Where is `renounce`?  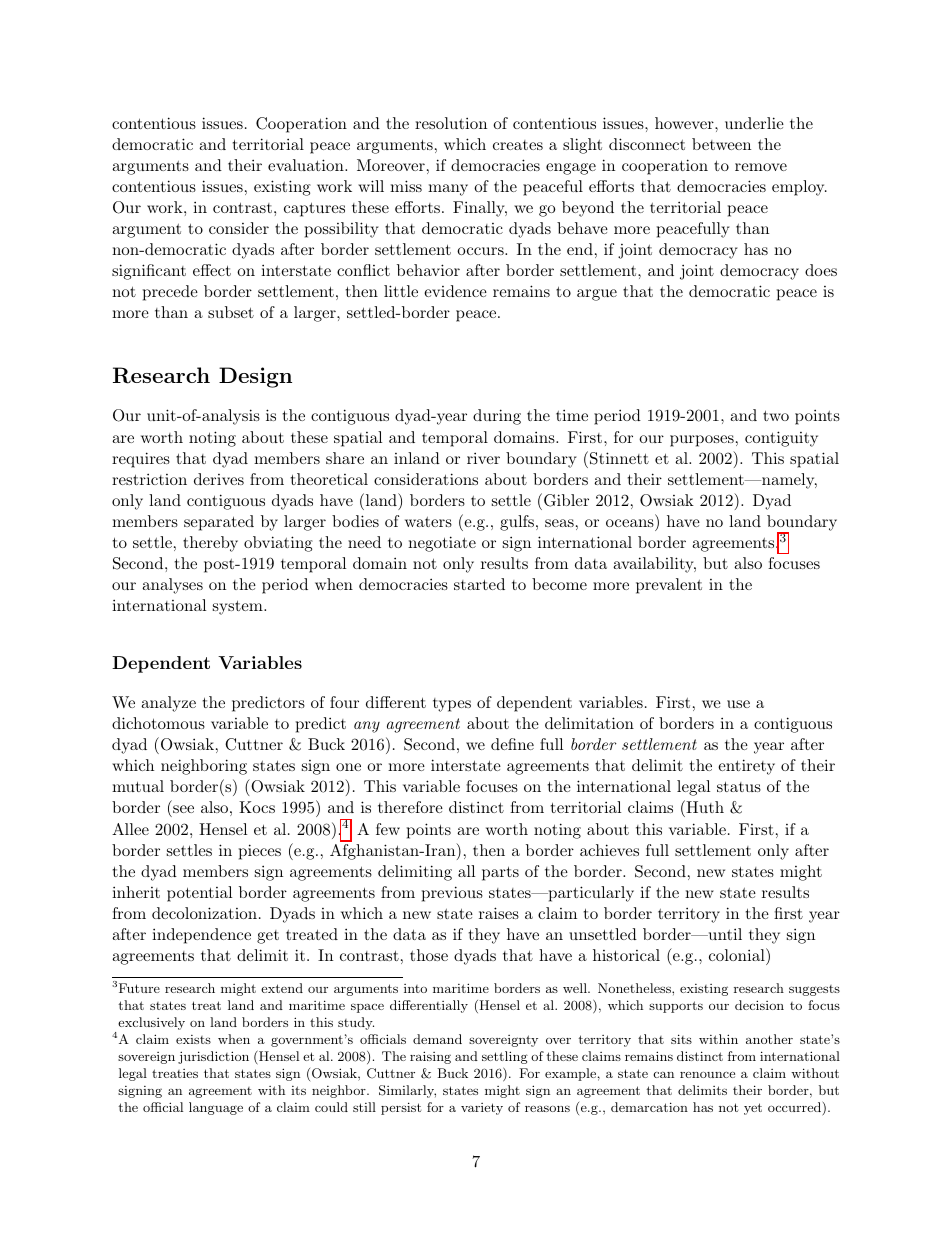 renounce is located at coordinates (707, 1075).
